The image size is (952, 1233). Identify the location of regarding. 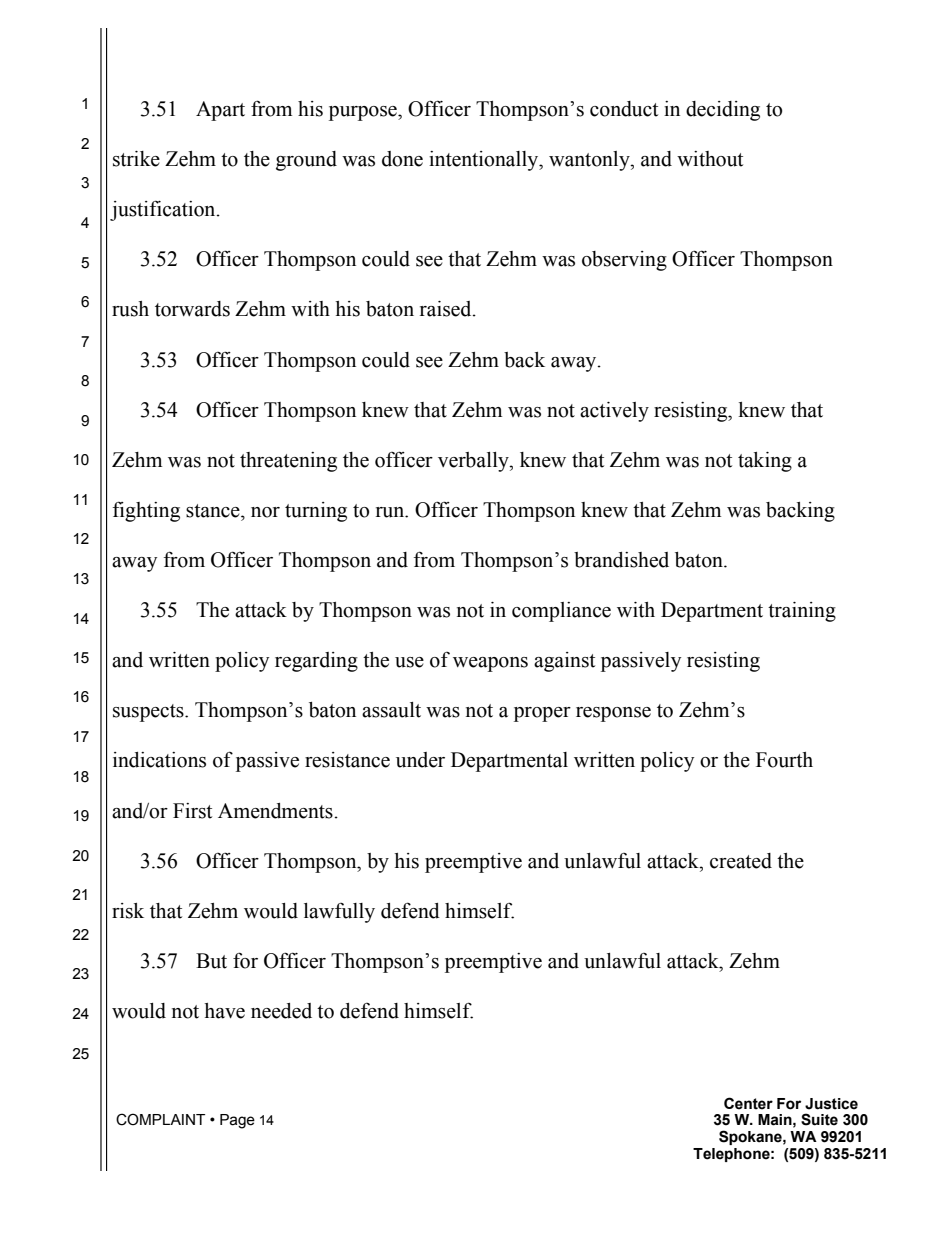
(316, 662).
